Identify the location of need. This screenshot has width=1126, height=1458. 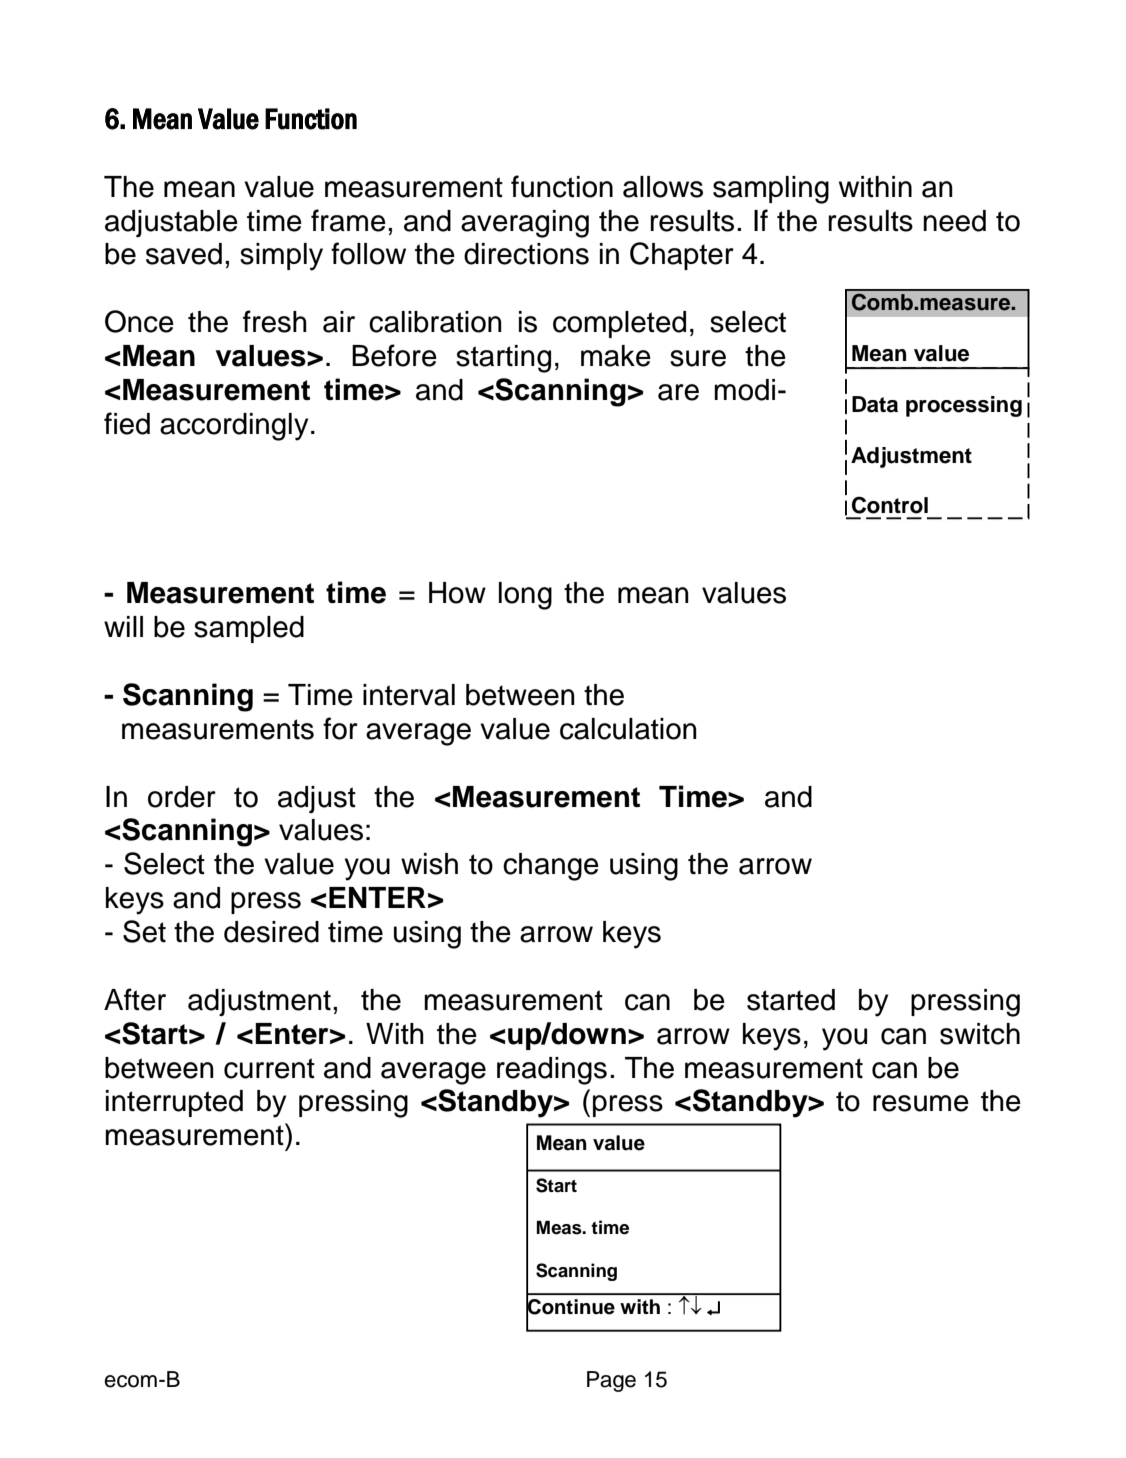
(954, 221).
